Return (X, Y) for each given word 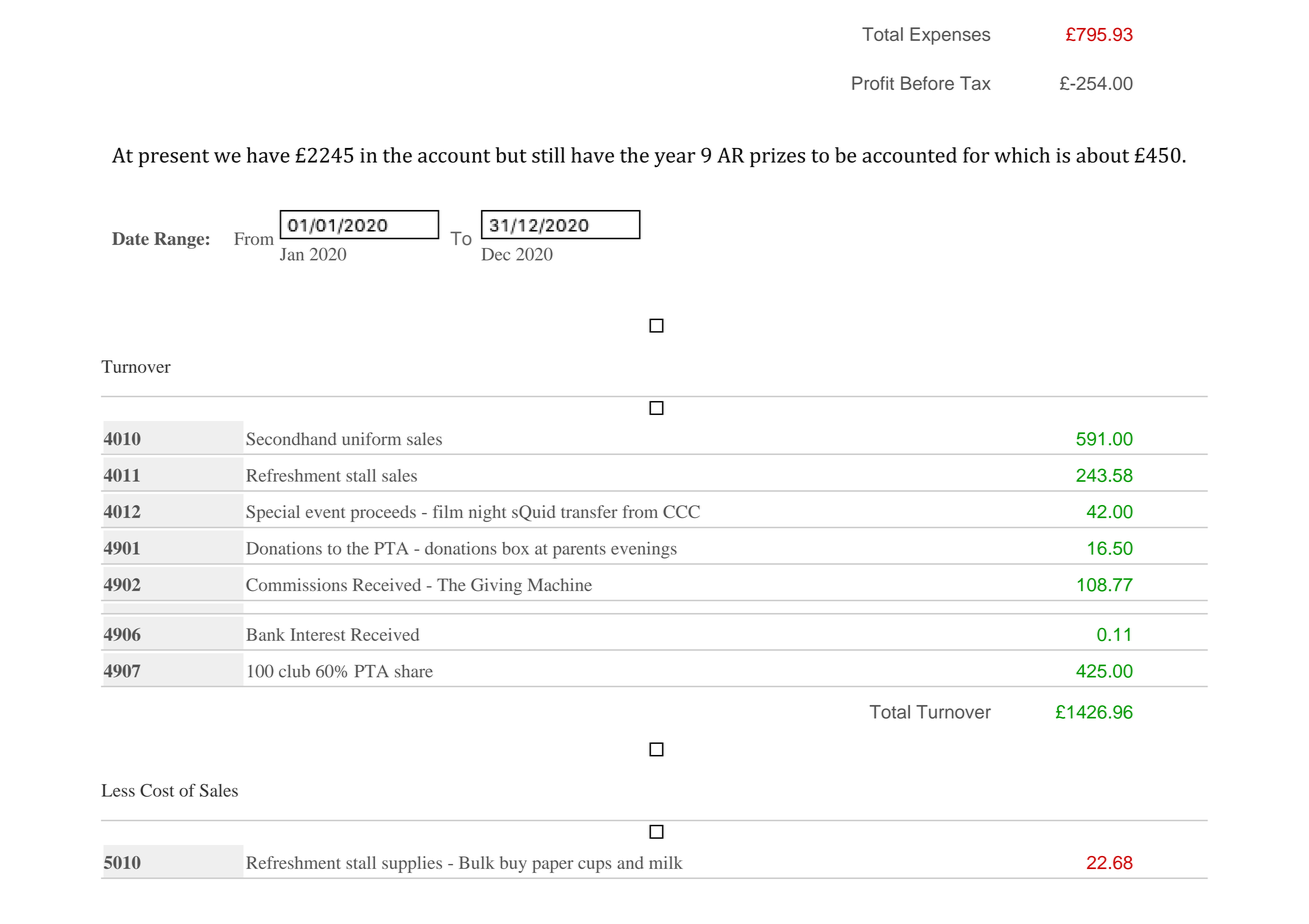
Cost (157, 790)
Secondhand (291, 439)
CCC (681, 511)
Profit (873, 83)
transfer (589, 511)
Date (130, 238)
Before (927, 83)
